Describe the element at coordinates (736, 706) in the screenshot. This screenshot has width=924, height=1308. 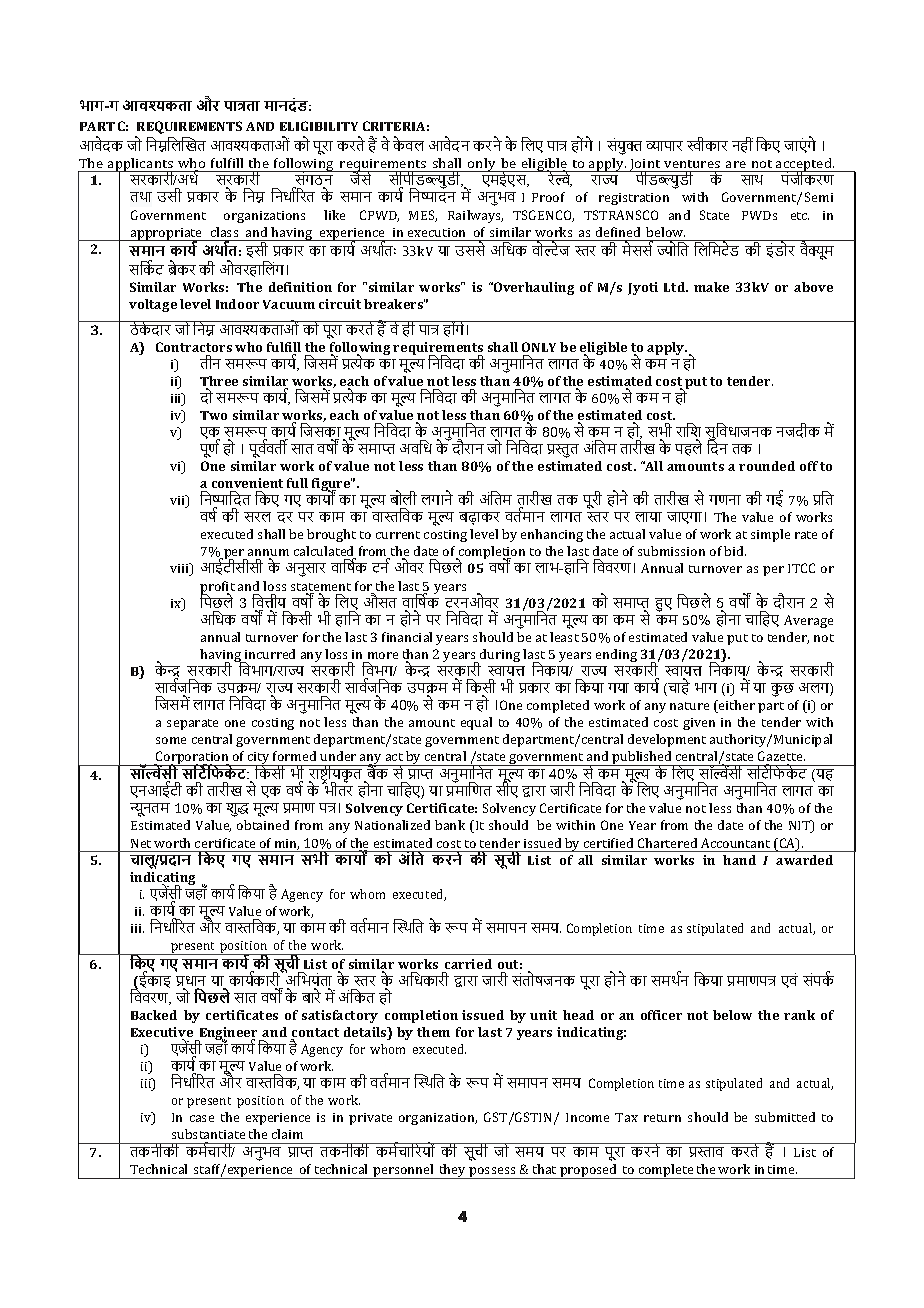
I see `either` at that location.
